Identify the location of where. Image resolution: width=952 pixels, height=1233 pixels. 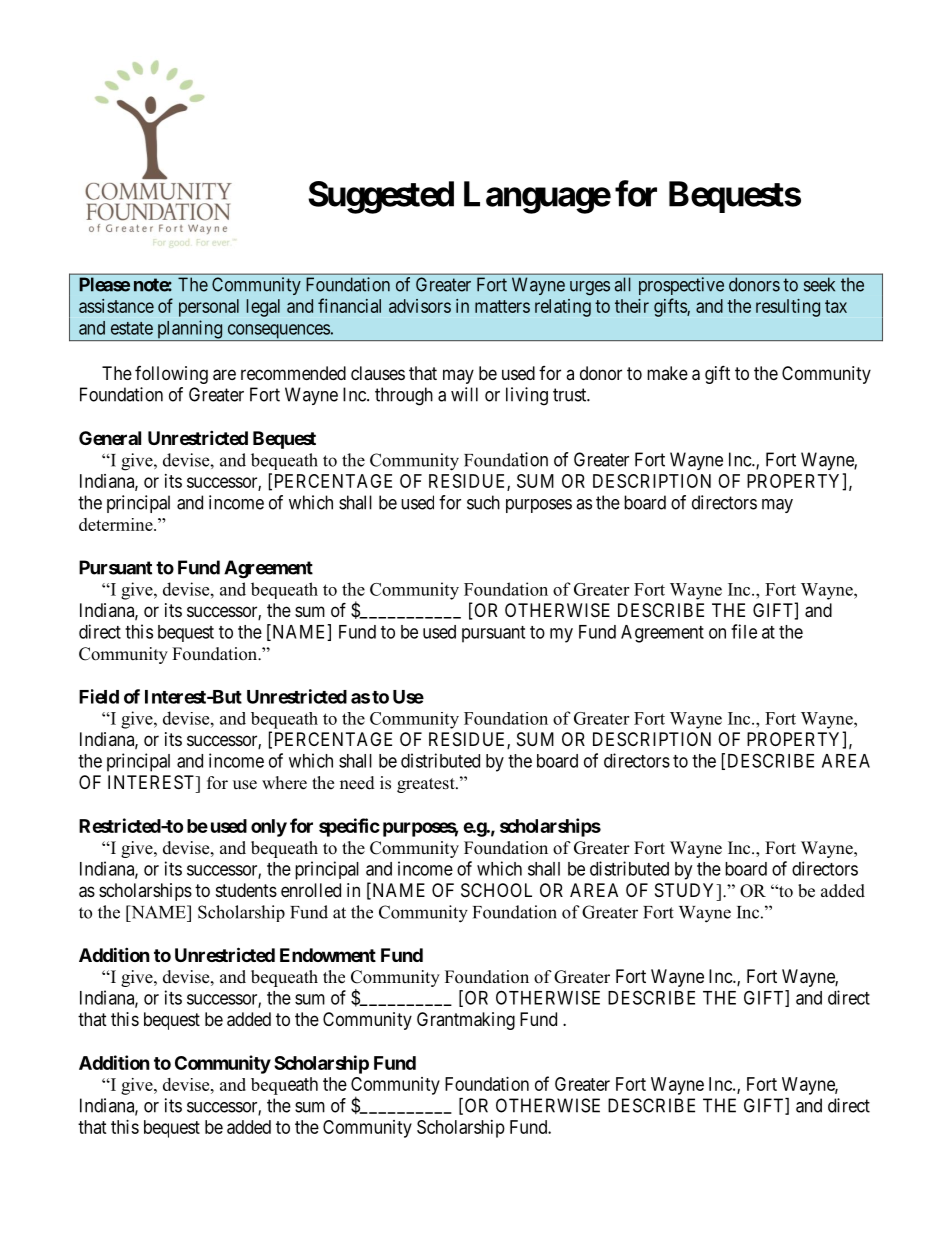
(284, 783).
